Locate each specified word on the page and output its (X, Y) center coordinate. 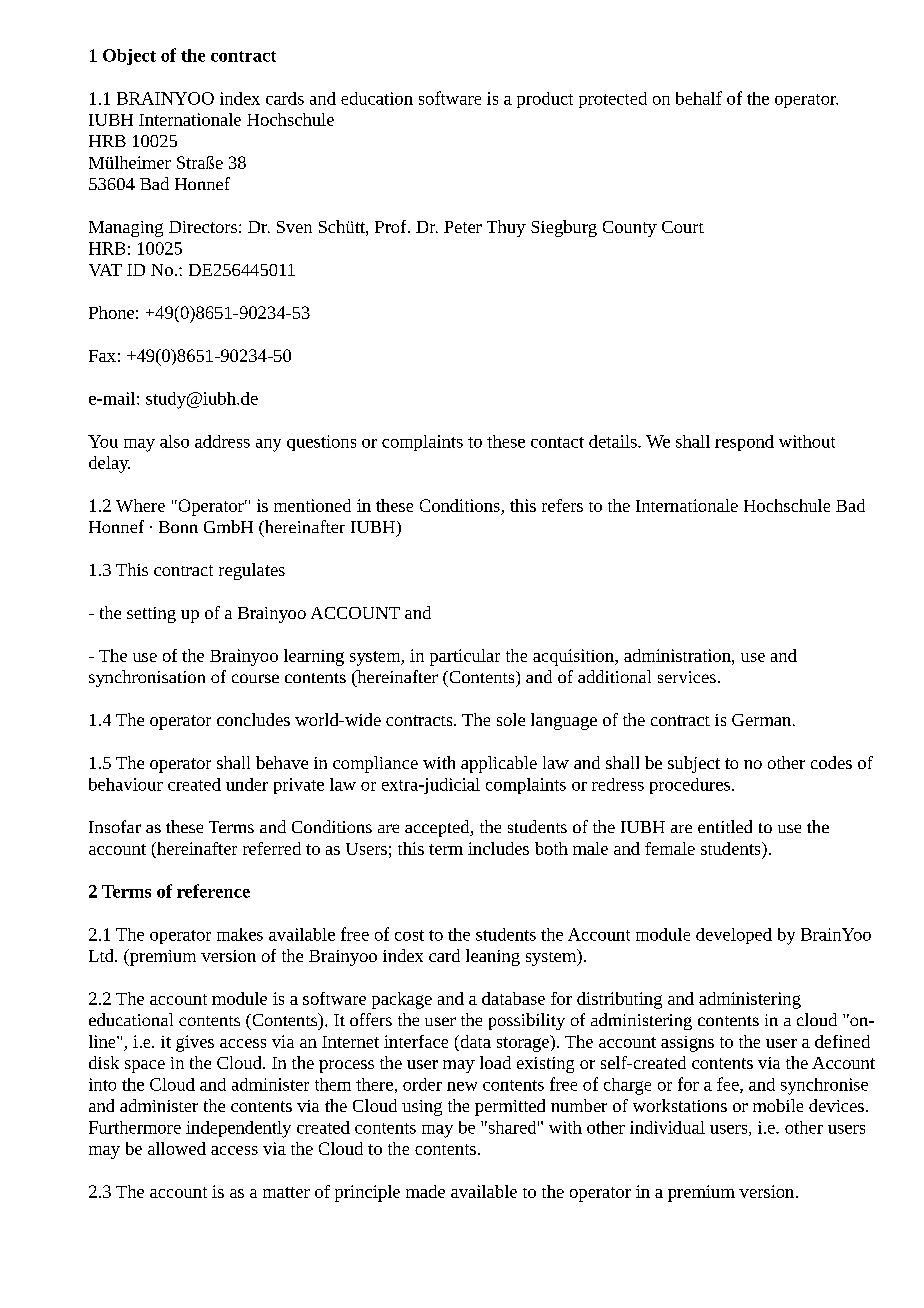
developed (734, 936)
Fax (102, 356)
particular (465, 657)
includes (498, 848)
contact (557, 442)
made (425, 1191)
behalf (699, 98)
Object (129, 57)
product (545, 100)
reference (213, 891)
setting (151, 615)
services (687, 677)
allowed (177, 1148)
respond (744, 443)
